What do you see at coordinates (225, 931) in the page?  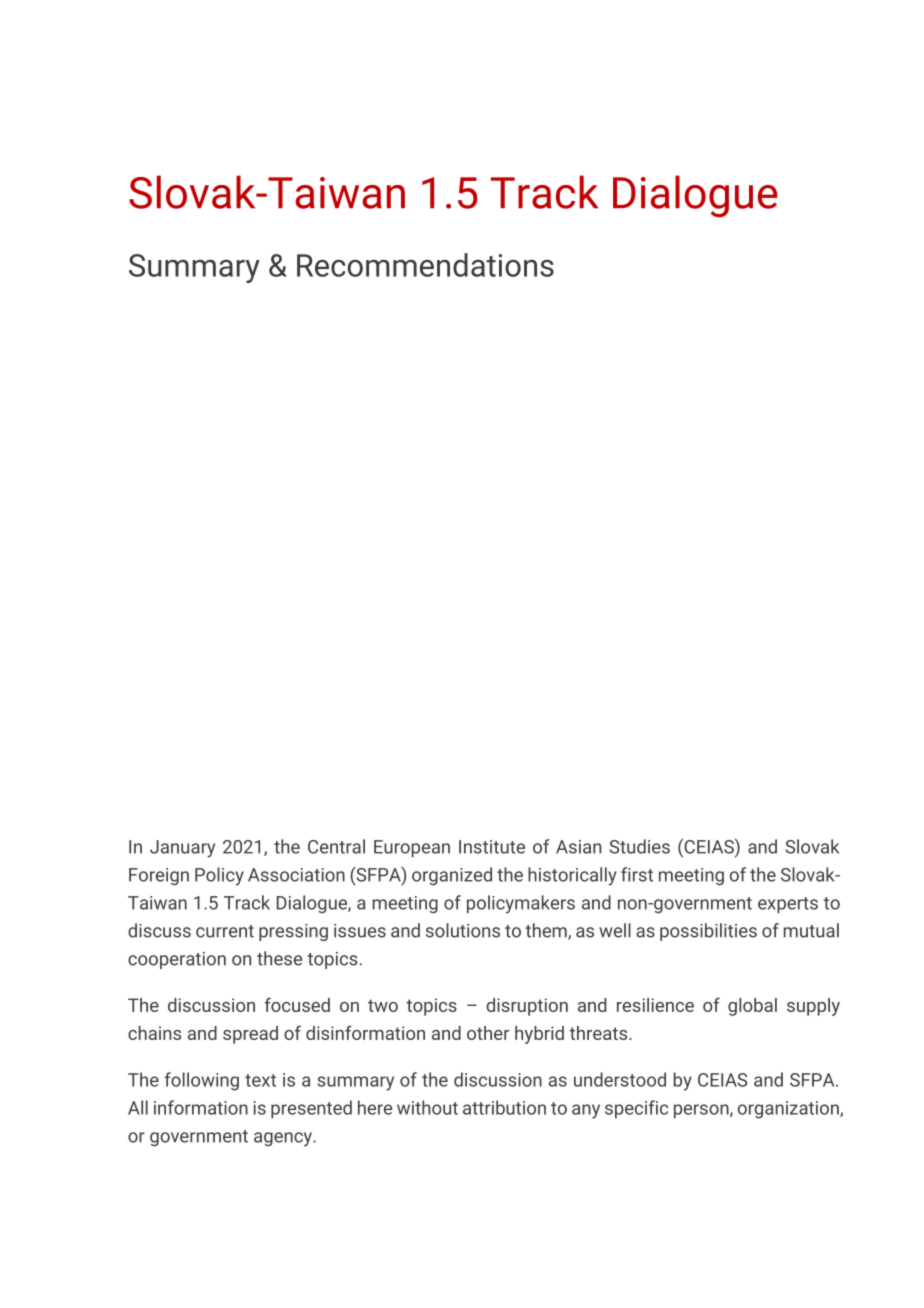 I see `current` at bounding box center [225, 931].
